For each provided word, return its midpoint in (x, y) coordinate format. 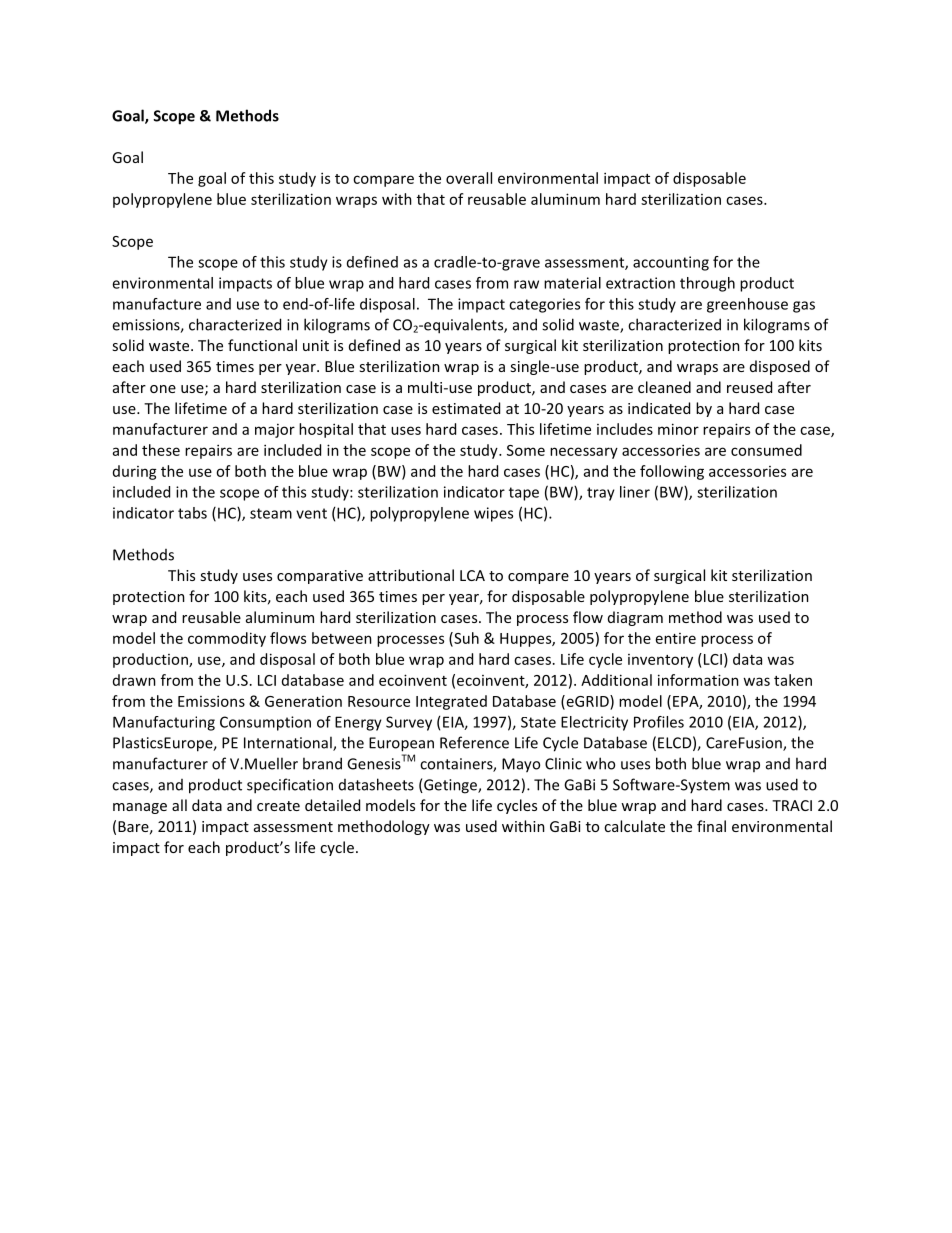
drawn (134, 680)
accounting (671, 263)
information (698, 680)
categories (544, 305)
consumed (766, 450)
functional (262, 345)
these (161, 450)
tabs (192, 513)
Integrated (451, 702)
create (278, 806)
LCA (472, 575)
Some (526, 450)
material (572, 283)
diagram (635, 618)
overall (469, 178)
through (707, 284)
